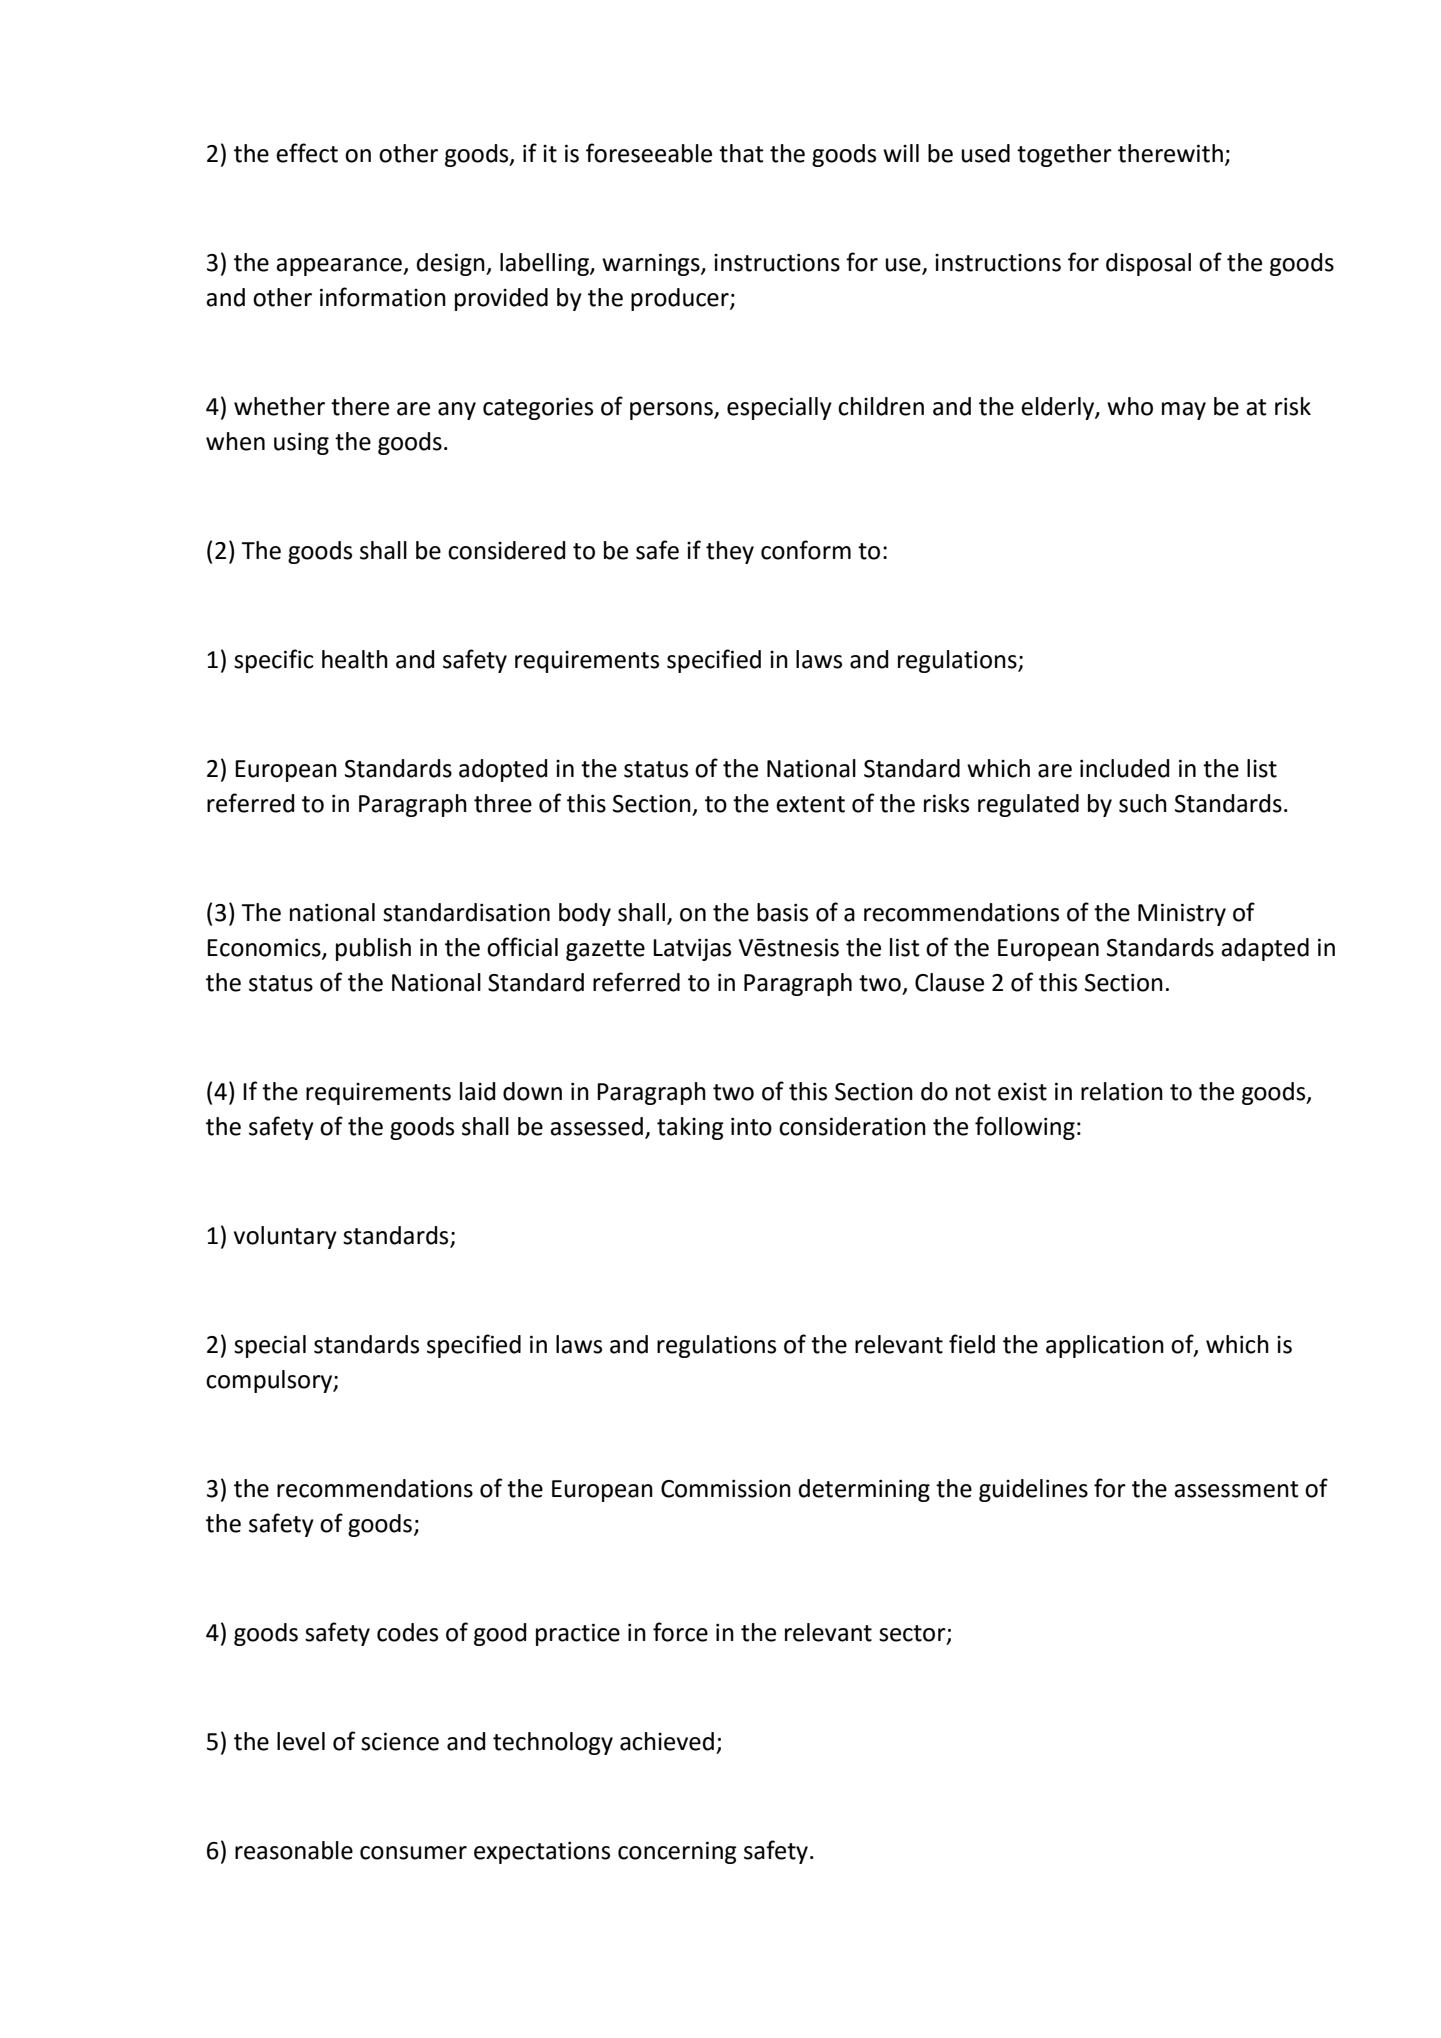 The image size is (1441, 2038). Describe the element at coordinates (1105, 1346) in the document. I see `application` at that location.
